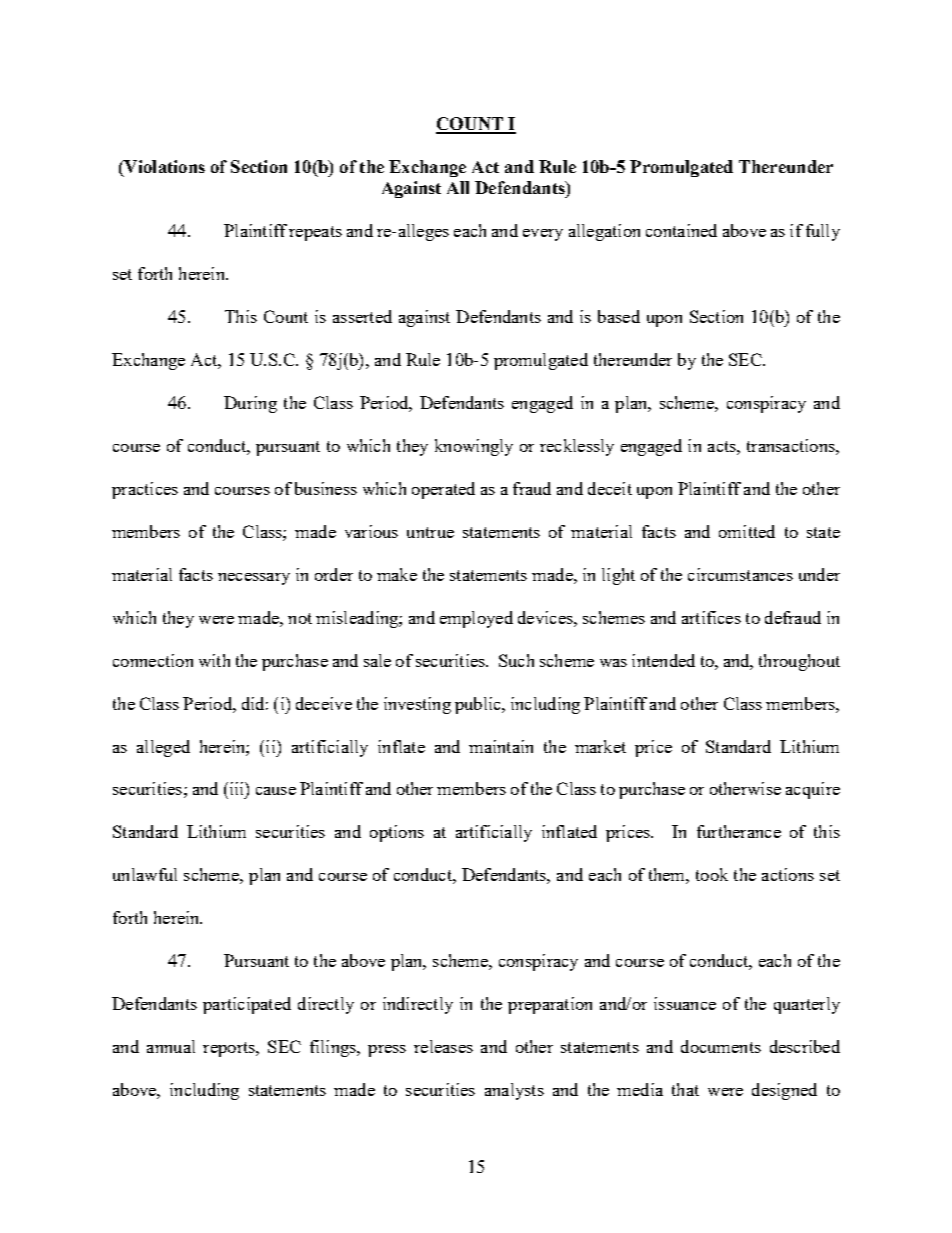 The width and height of the page is (952, 1233). I want to click on releases, so click(443, 1046).
